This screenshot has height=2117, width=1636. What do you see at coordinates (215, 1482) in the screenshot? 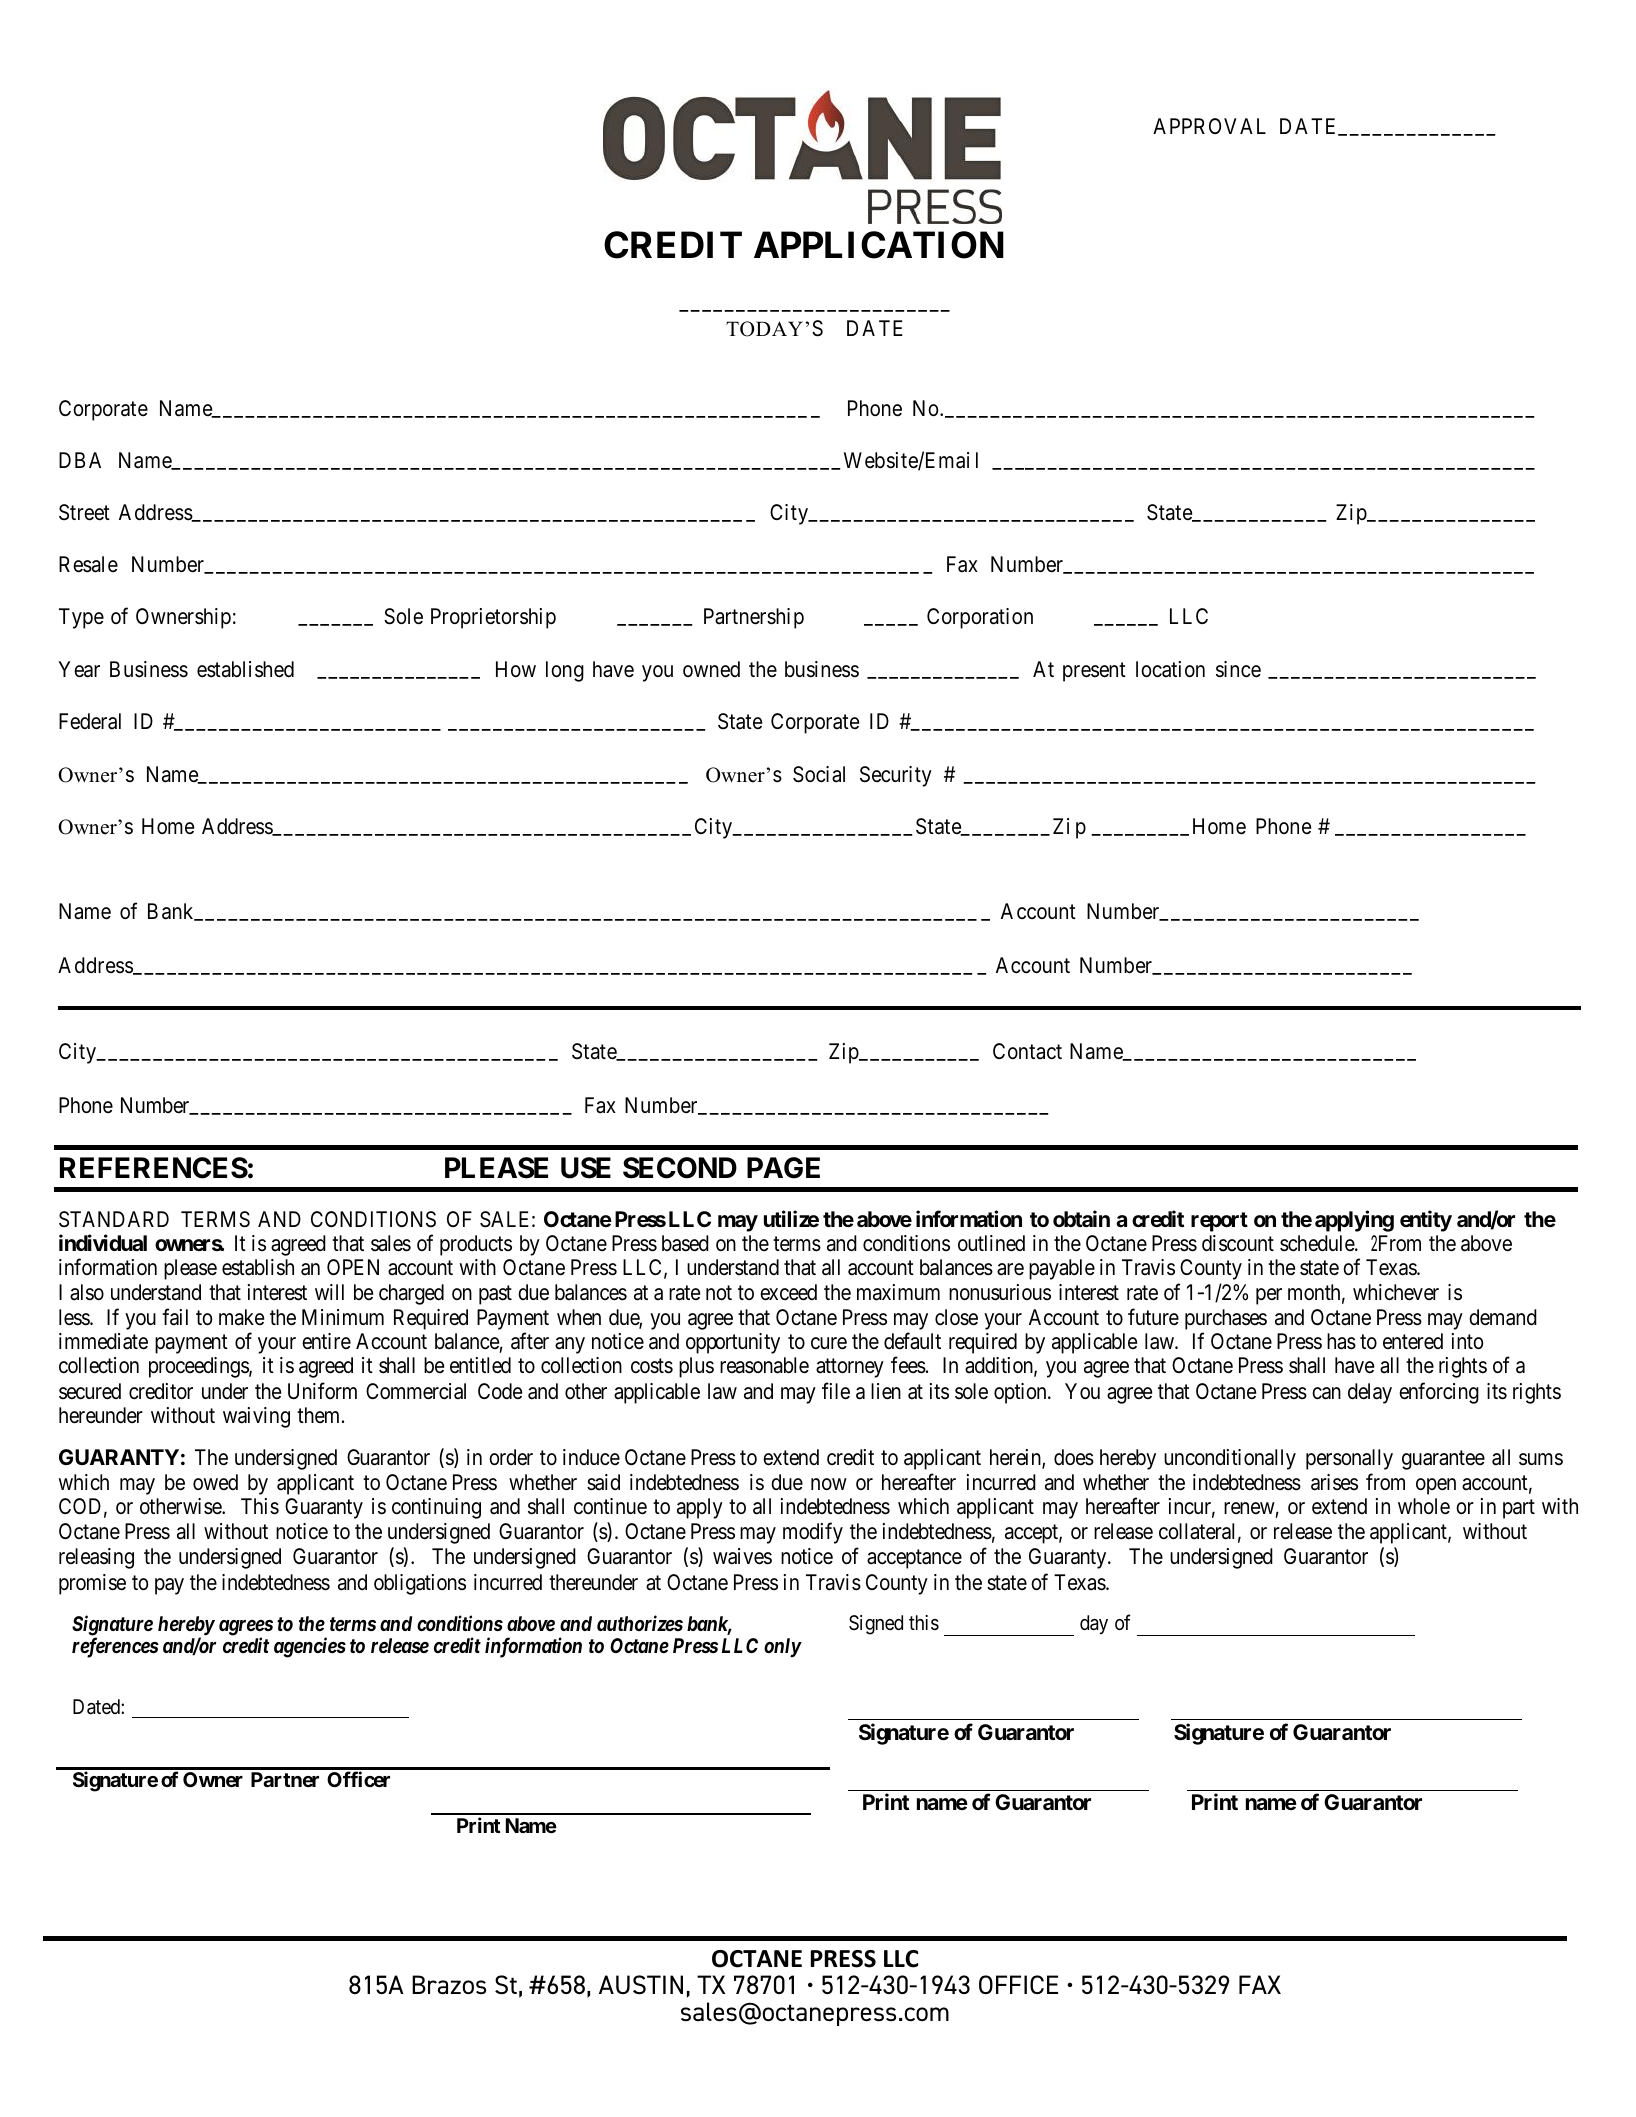
I see `owed` at bounding box center [215, 1482].
